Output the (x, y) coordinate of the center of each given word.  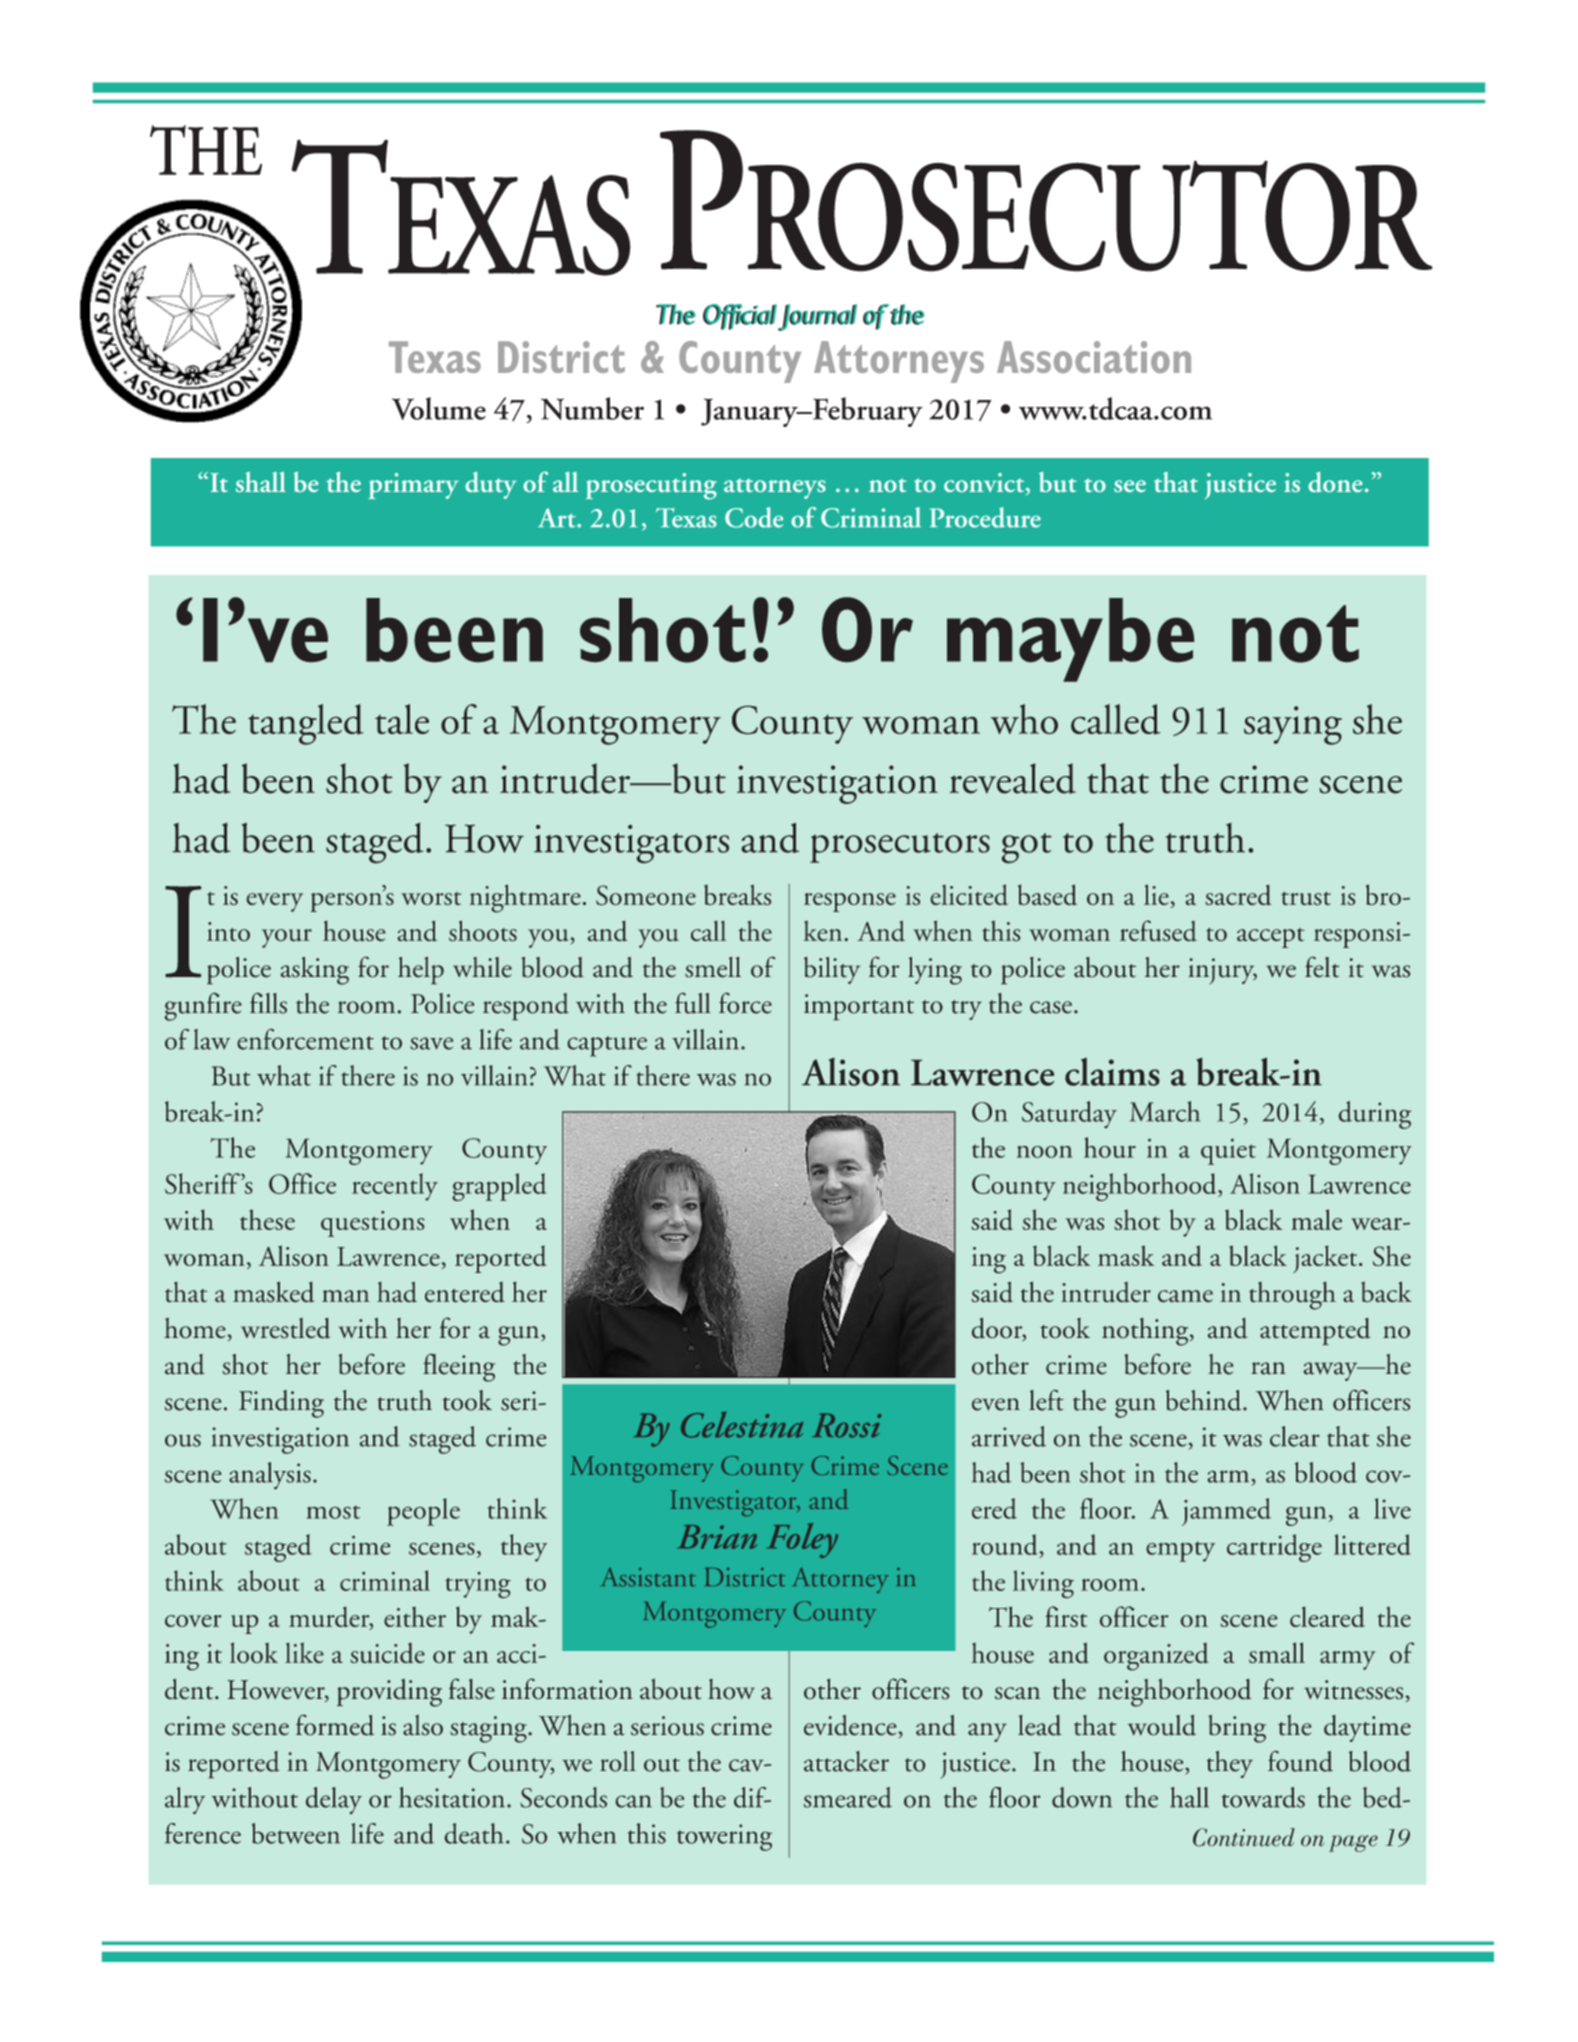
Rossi (846, 1425)
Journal (816, 317)
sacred (1238, 895)
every (275, 902)
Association (1094, 357)
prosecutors (900, 848)
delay (334, 1800)
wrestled (285, 1328)
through (1292, 1296)
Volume (439, 408)
